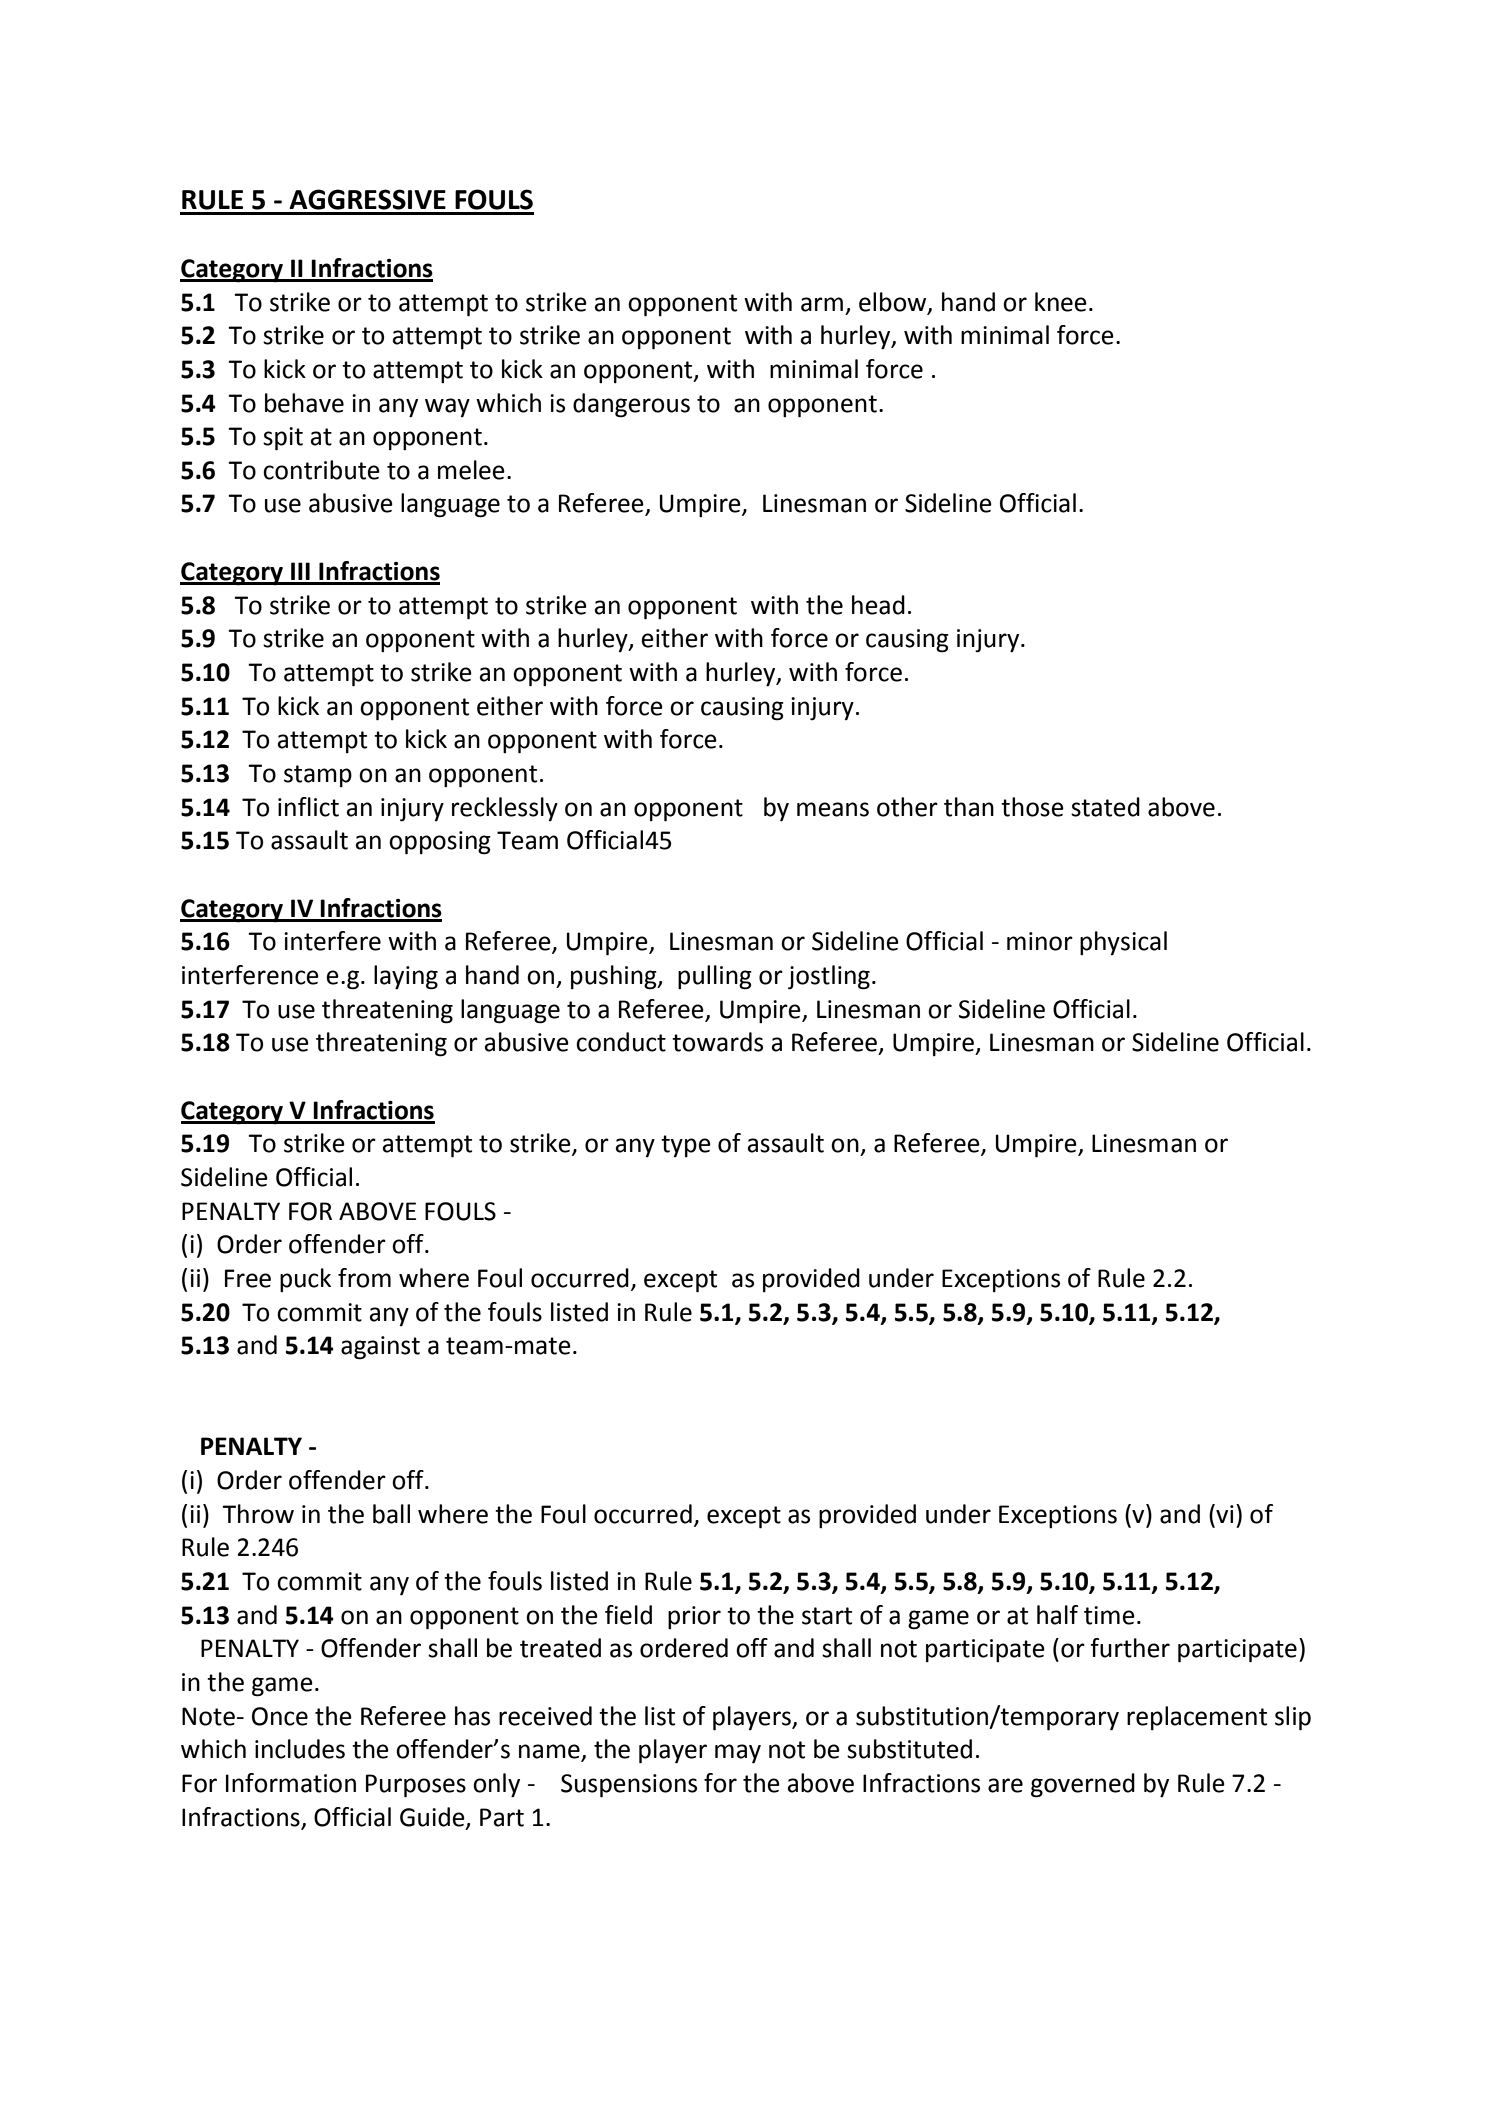 The height and width of the page is (2111, 1493). I want to click on from, so click(364, 1278).
